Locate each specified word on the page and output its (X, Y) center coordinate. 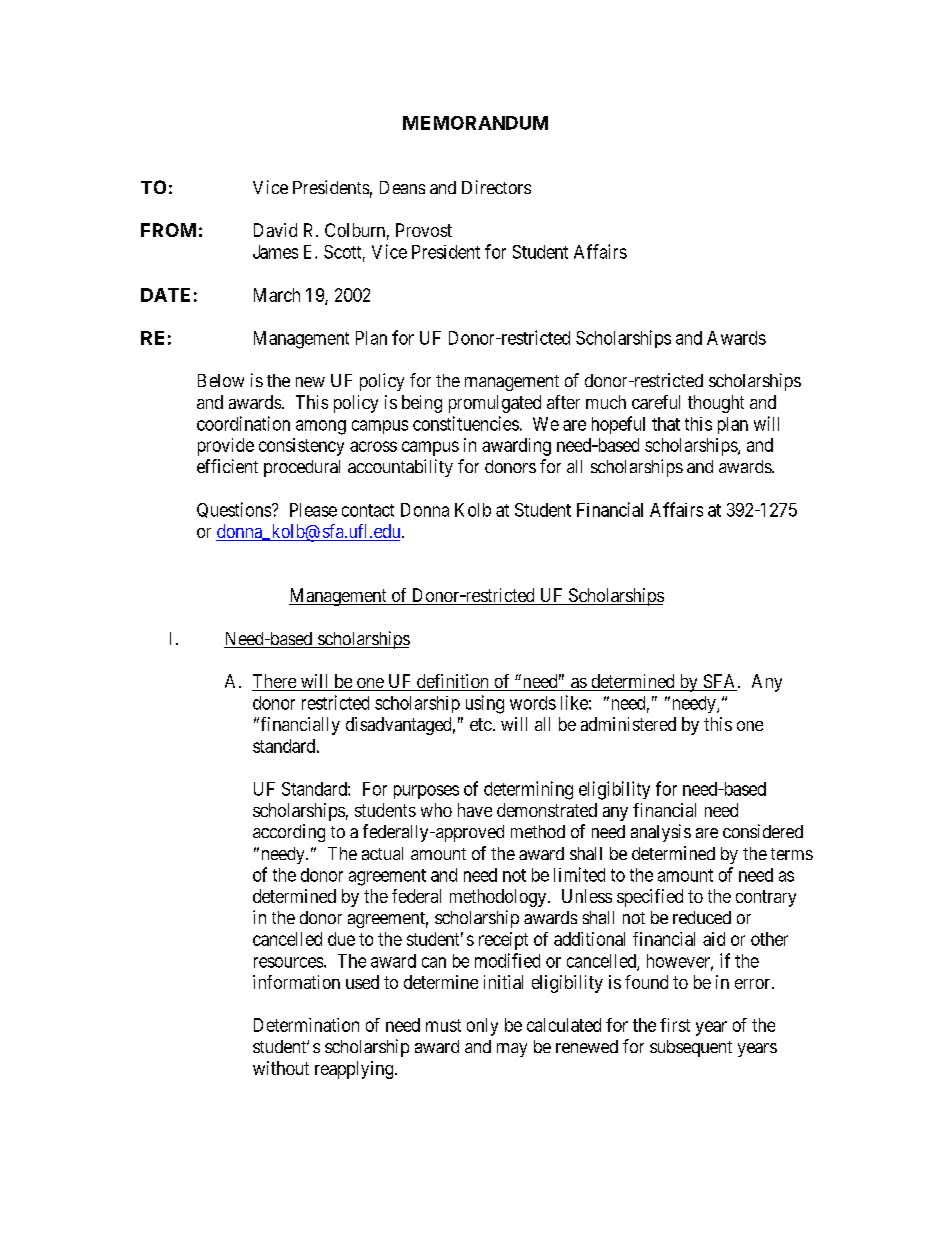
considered (763, 831)
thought (716, 404)
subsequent (691, 1048)
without (281, 1068)
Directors (496, 187)
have (475, 810)
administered (628, 724)
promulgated (495, 404)
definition (453, 682)
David (275, 230)
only (482, 1027)
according (289, 833)
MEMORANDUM (475, 123)
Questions (235, 510)
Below (221, 380)
